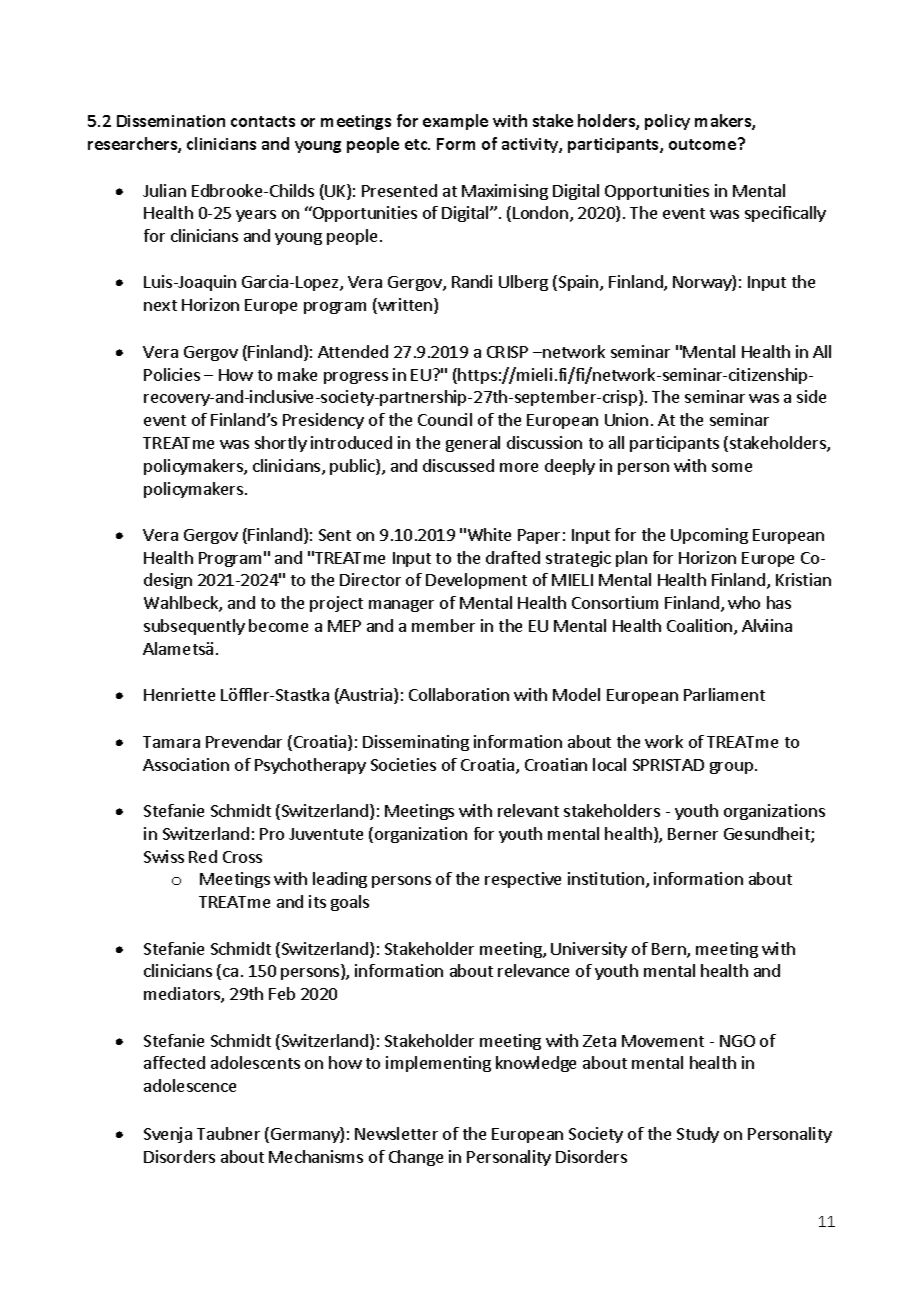 This screenshot has width=924, height=1308. What do you see at coordinates (704, 144) in the screenshot?
I see `outcome` at bounding box center [704, 144].
